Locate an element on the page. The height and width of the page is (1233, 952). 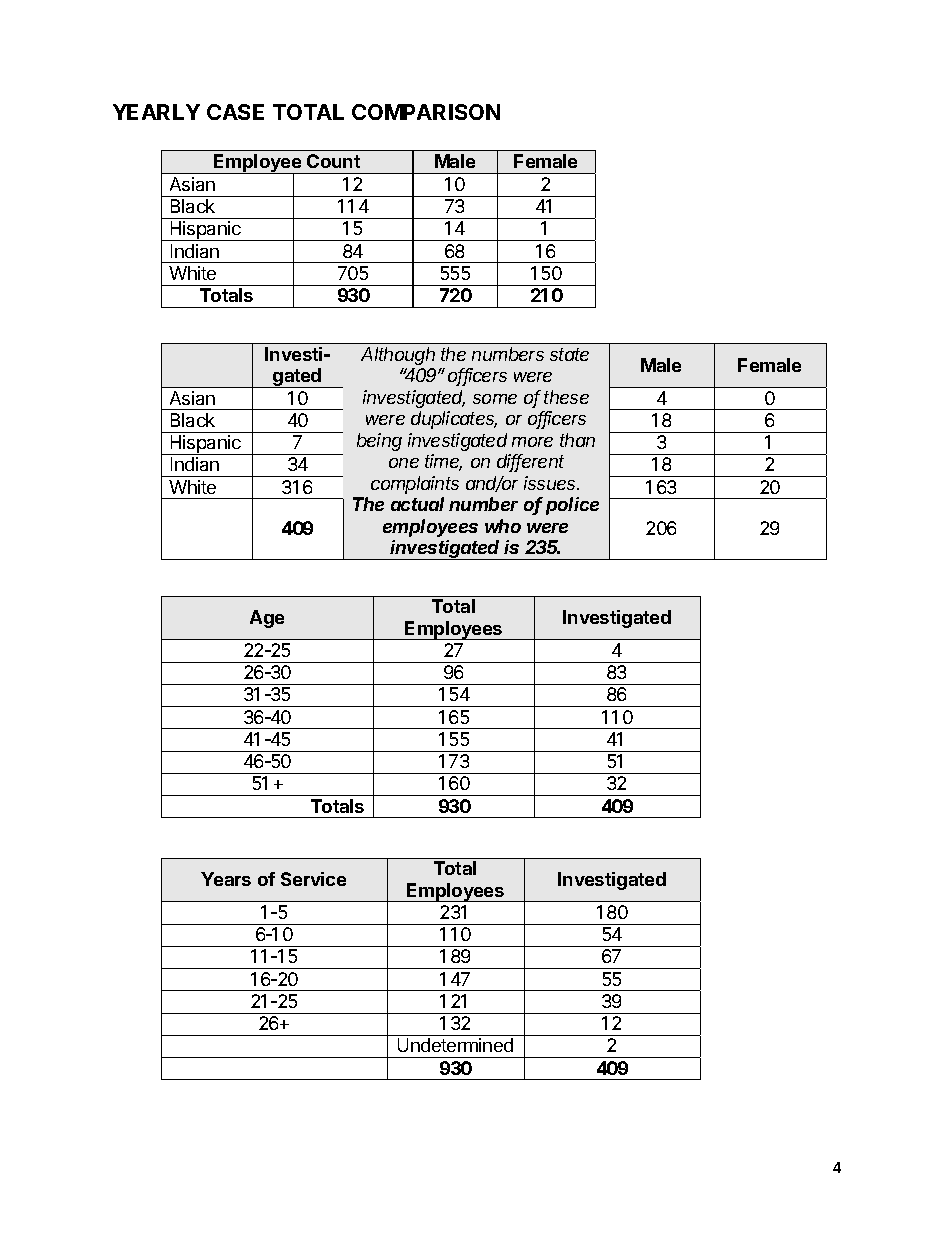
Years is located at coordinates (226, 879).
